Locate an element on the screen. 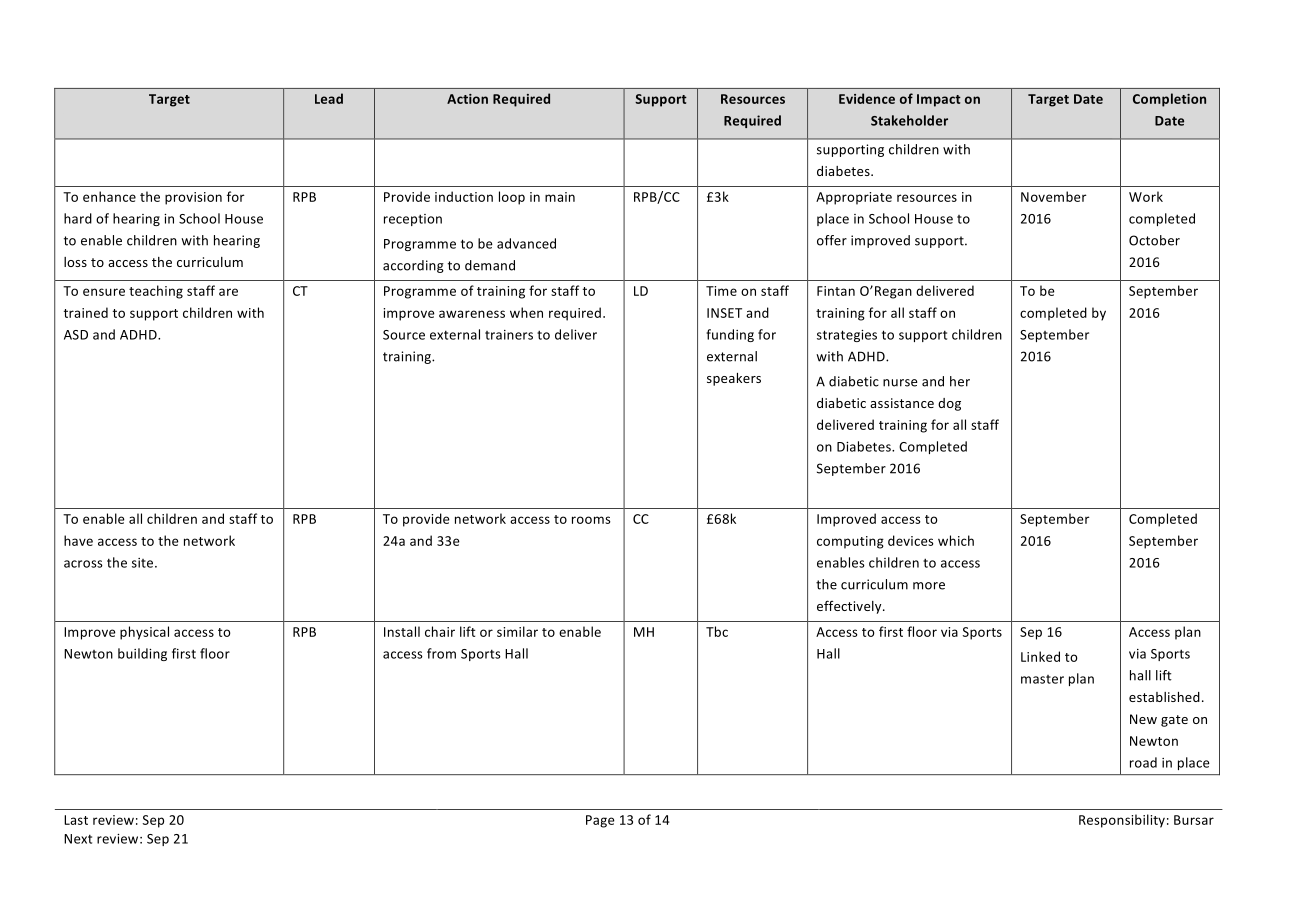  Lead is located at coordinates (329, 98).
